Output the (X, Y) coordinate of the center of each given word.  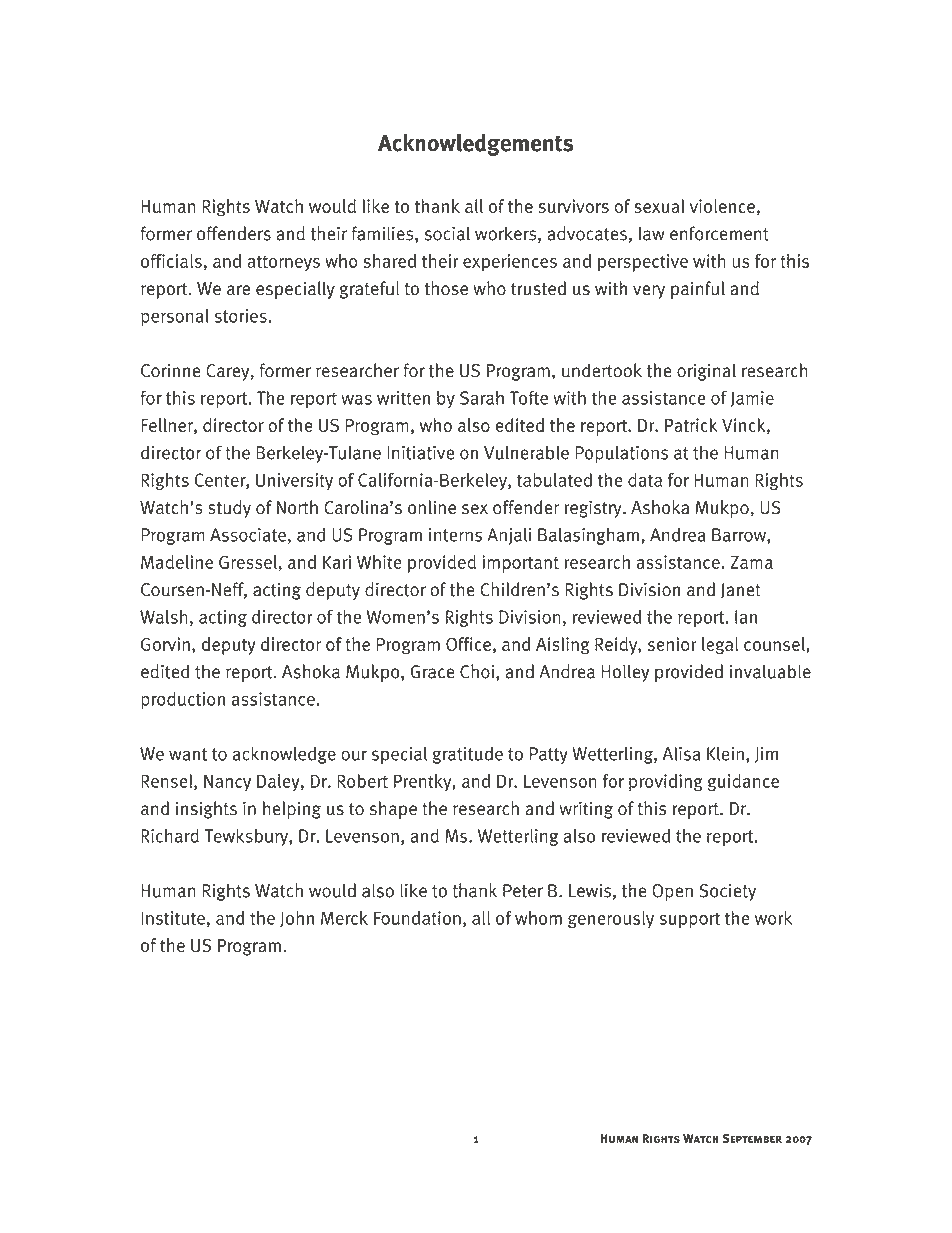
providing (666, 783)
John (297, 919)
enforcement (719, 233)
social (447, 233)
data (645, 480)
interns (455, 535)
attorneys (283, 263)
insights (206, 810)
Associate (248, 535)
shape (393, 810)
